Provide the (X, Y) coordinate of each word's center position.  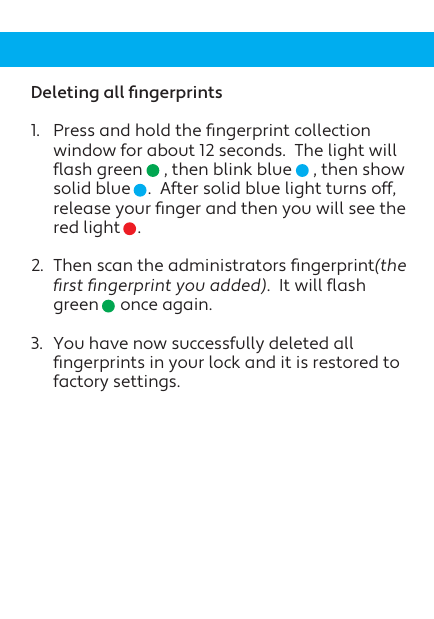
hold (153, 129)
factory (80, 382)
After (179, 187)
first (68, 284)
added (236, 286)
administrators (227, 264)
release (82, 207)
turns (346, 188)
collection (332, 129)
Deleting (65, 93)
